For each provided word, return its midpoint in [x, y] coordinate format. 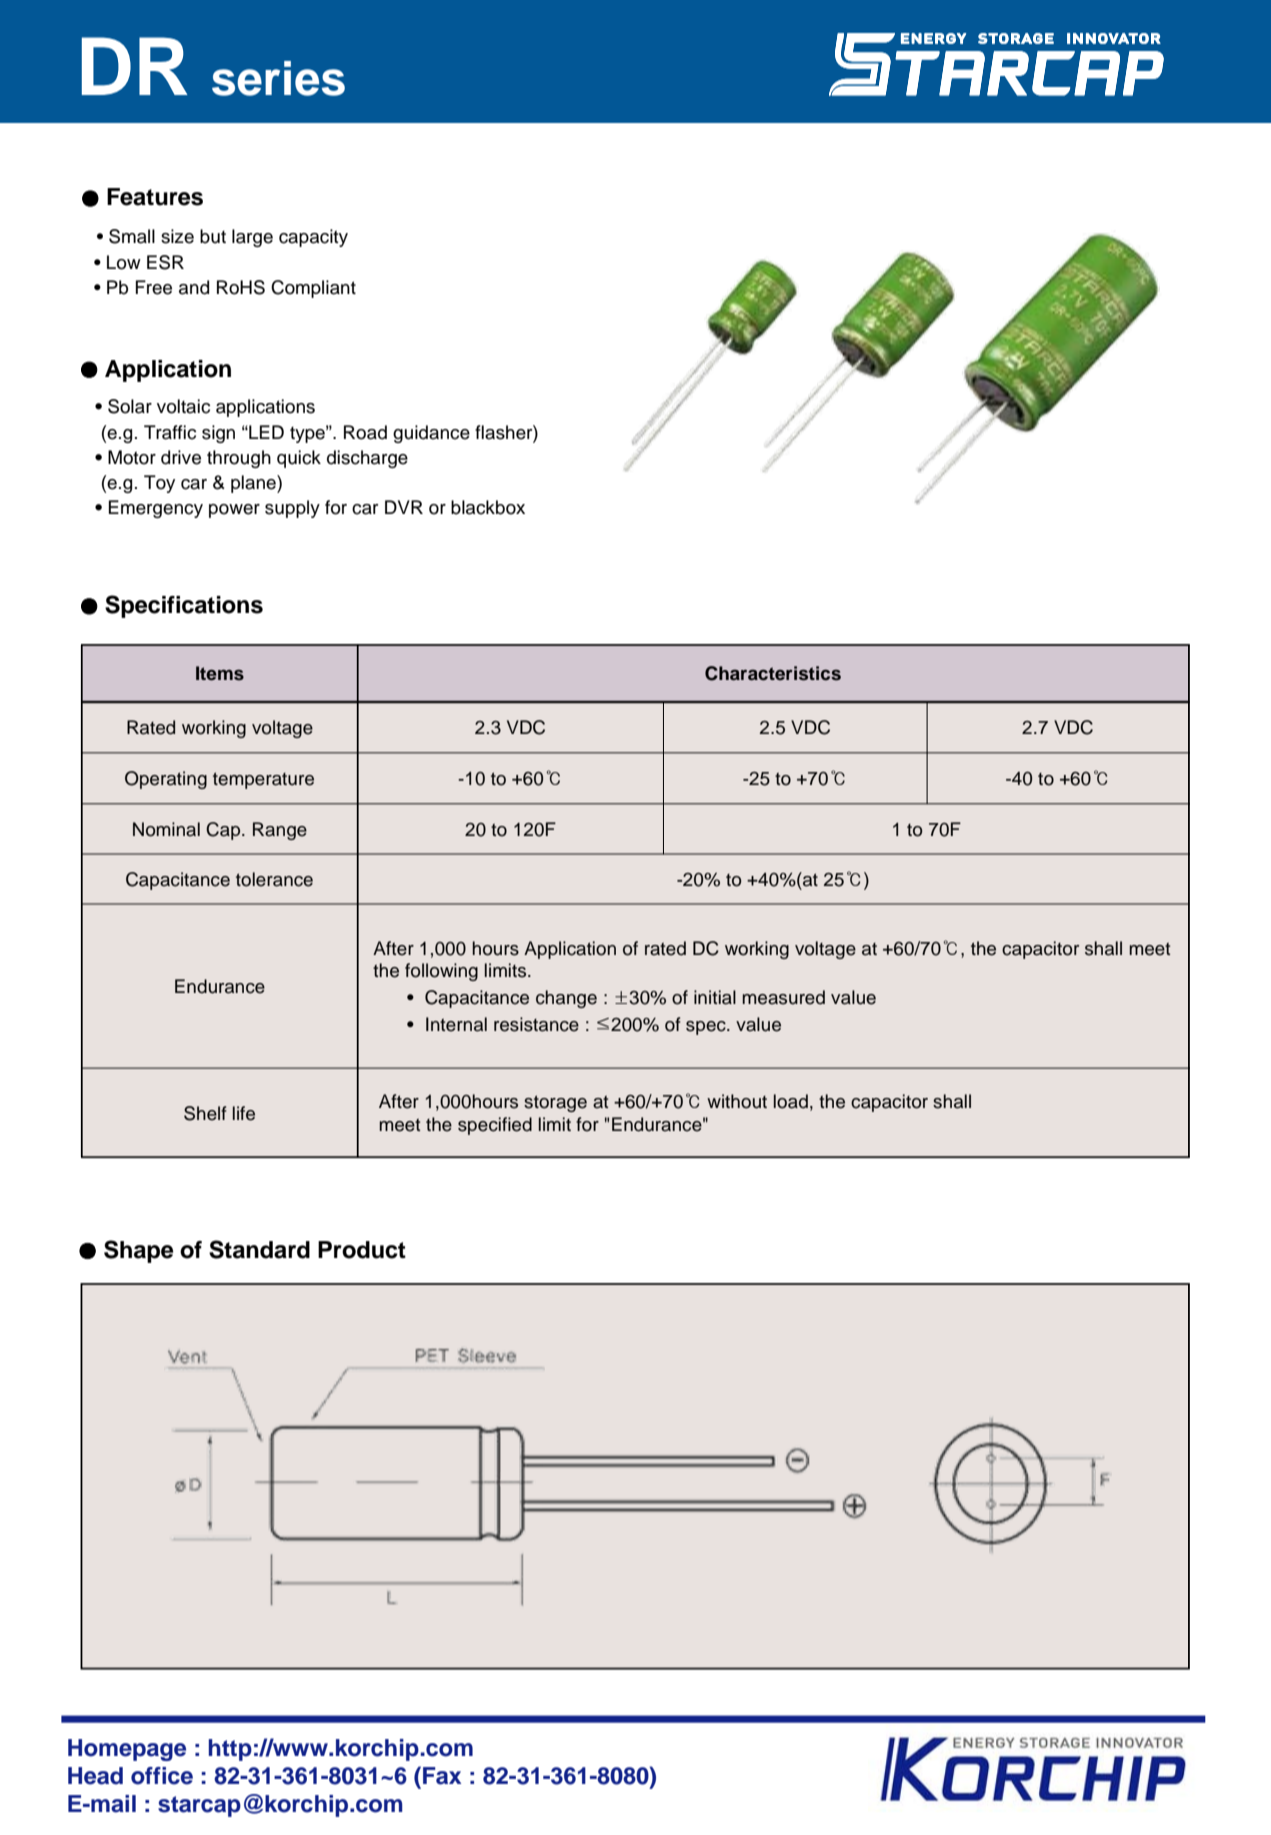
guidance [431, 434]
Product [362, 1250]
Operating [166, 780]
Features [155, 197]
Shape [138, 1251]
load [791, 1101]
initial [715, 997]
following [441, 972]
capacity [313, 238]
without [737, 1101]
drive [181, 457]
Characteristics [773, 673]
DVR [404, 507]
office [162, 1776]
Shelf [205, 1113]
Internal [456, 1024]
